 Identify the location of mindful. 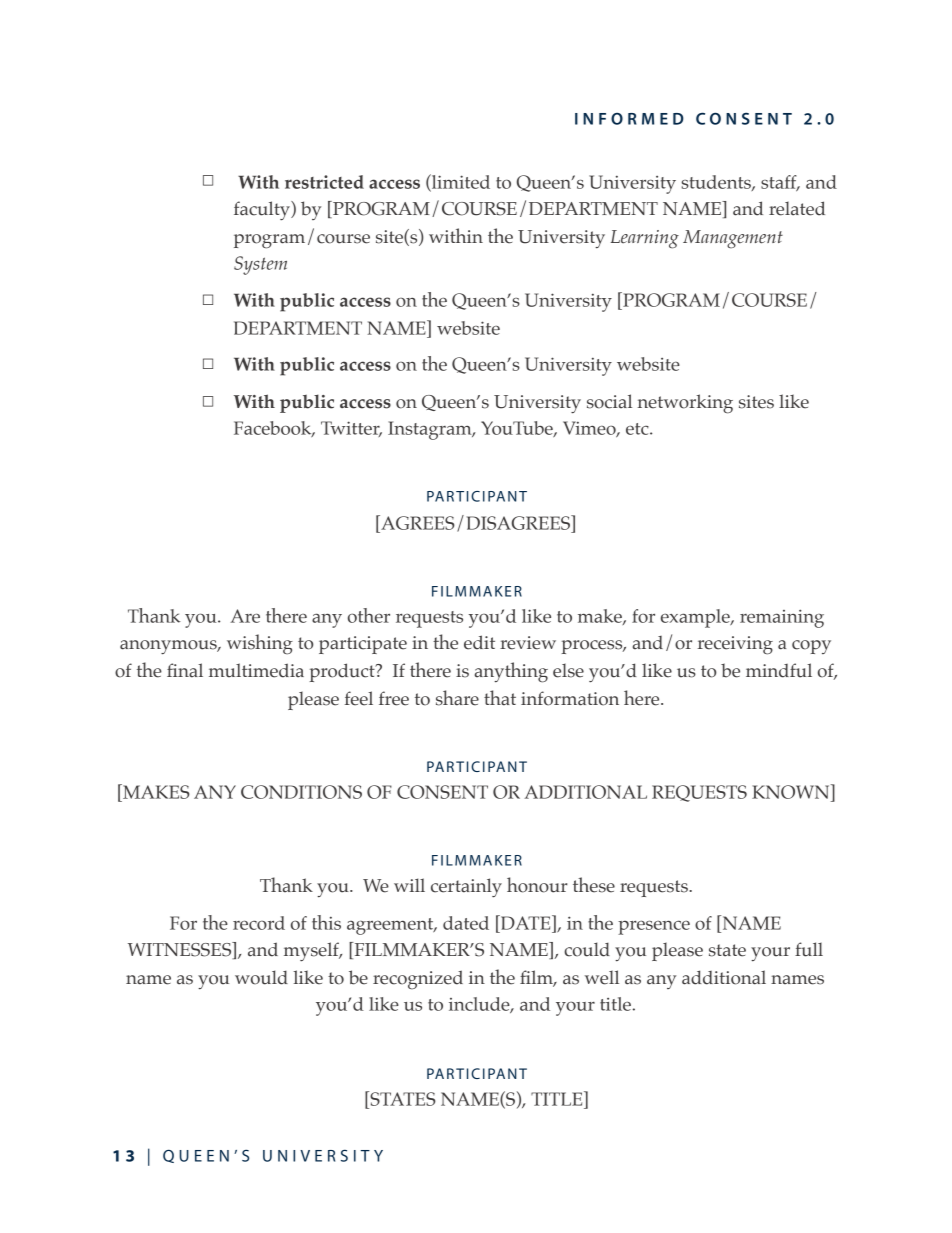
(779, 670).
